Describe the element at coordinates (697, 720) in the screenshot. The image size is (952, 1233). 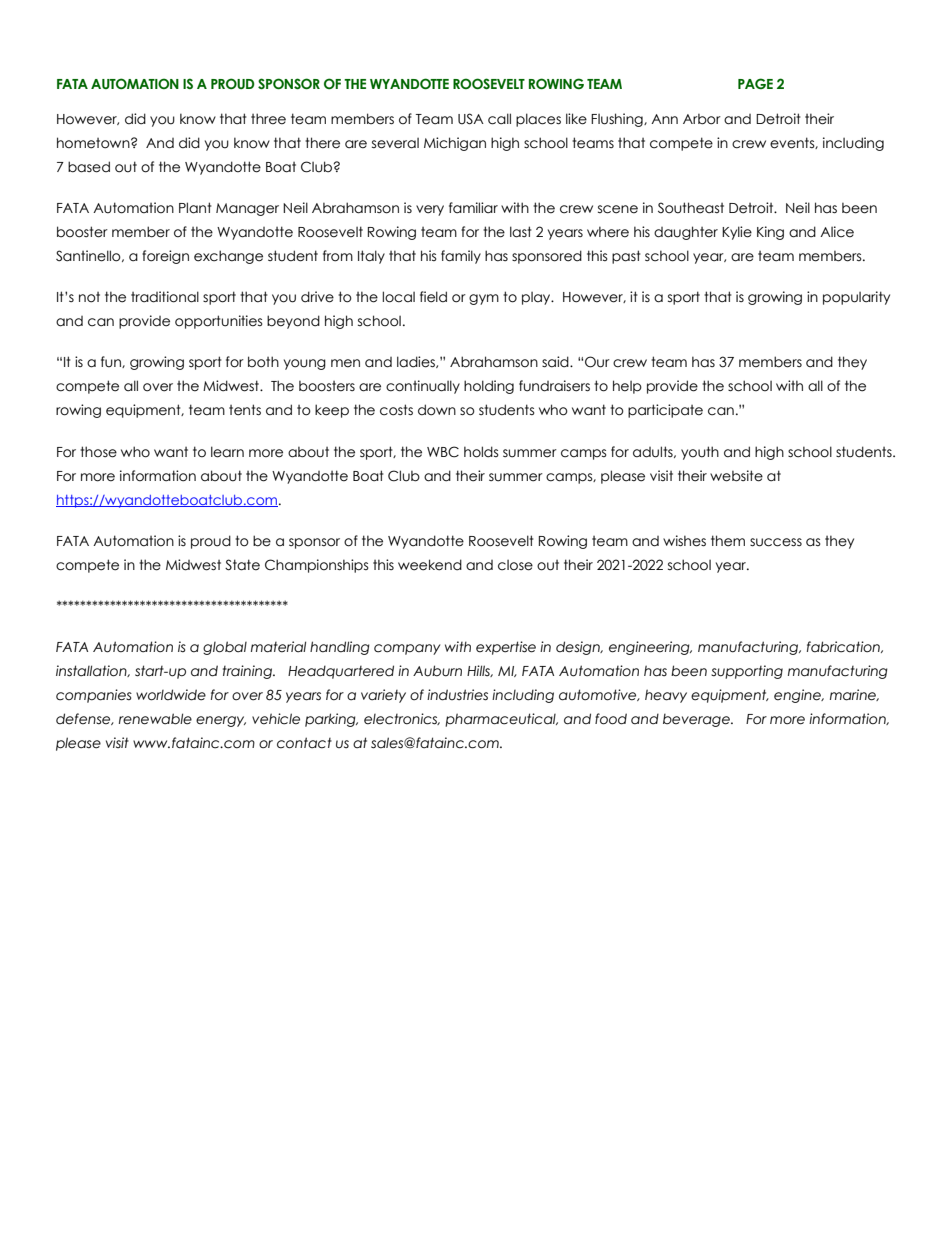
I see `beverage` at that location.
